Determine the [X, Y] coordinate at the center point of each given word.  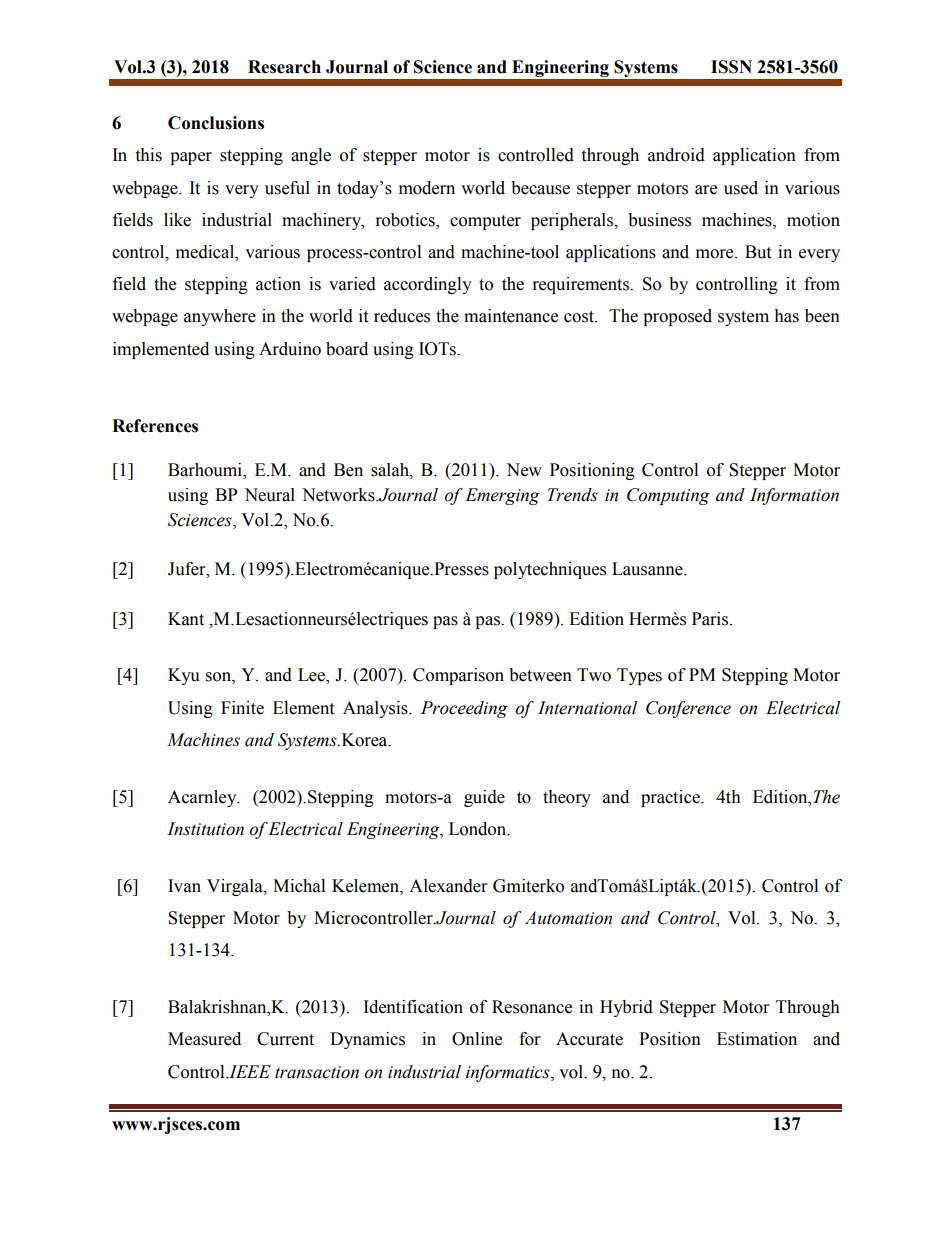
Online [477, 1039]
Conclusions [216, 123]
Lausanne [648, 569]
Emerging [502, 496]
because [540, 188]
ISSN [731, 67]
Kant [186, 619]
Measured [204, 1039]
